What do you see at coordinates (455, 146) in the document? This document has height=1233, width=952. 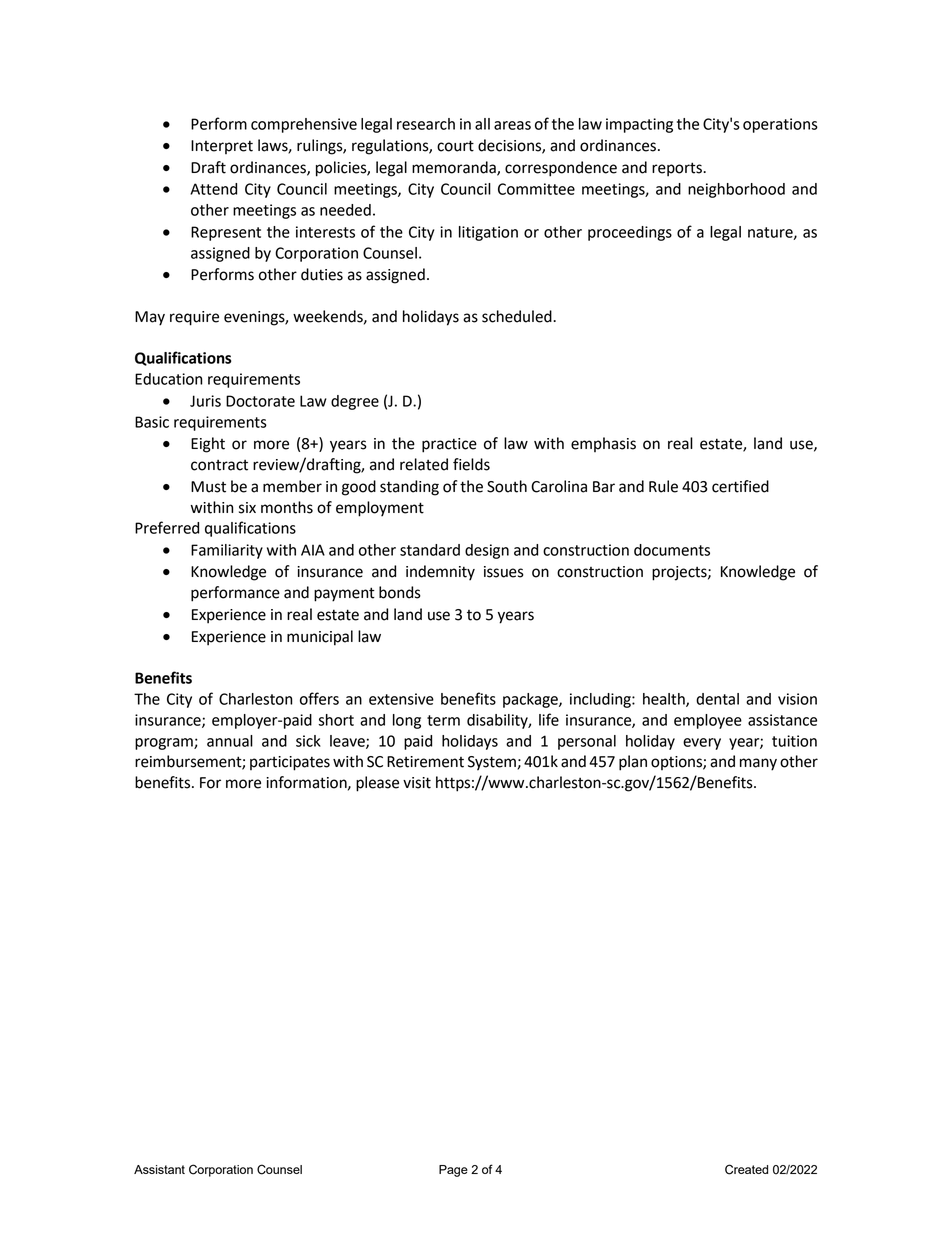 I see `court` at bounding box center [455, 146].
